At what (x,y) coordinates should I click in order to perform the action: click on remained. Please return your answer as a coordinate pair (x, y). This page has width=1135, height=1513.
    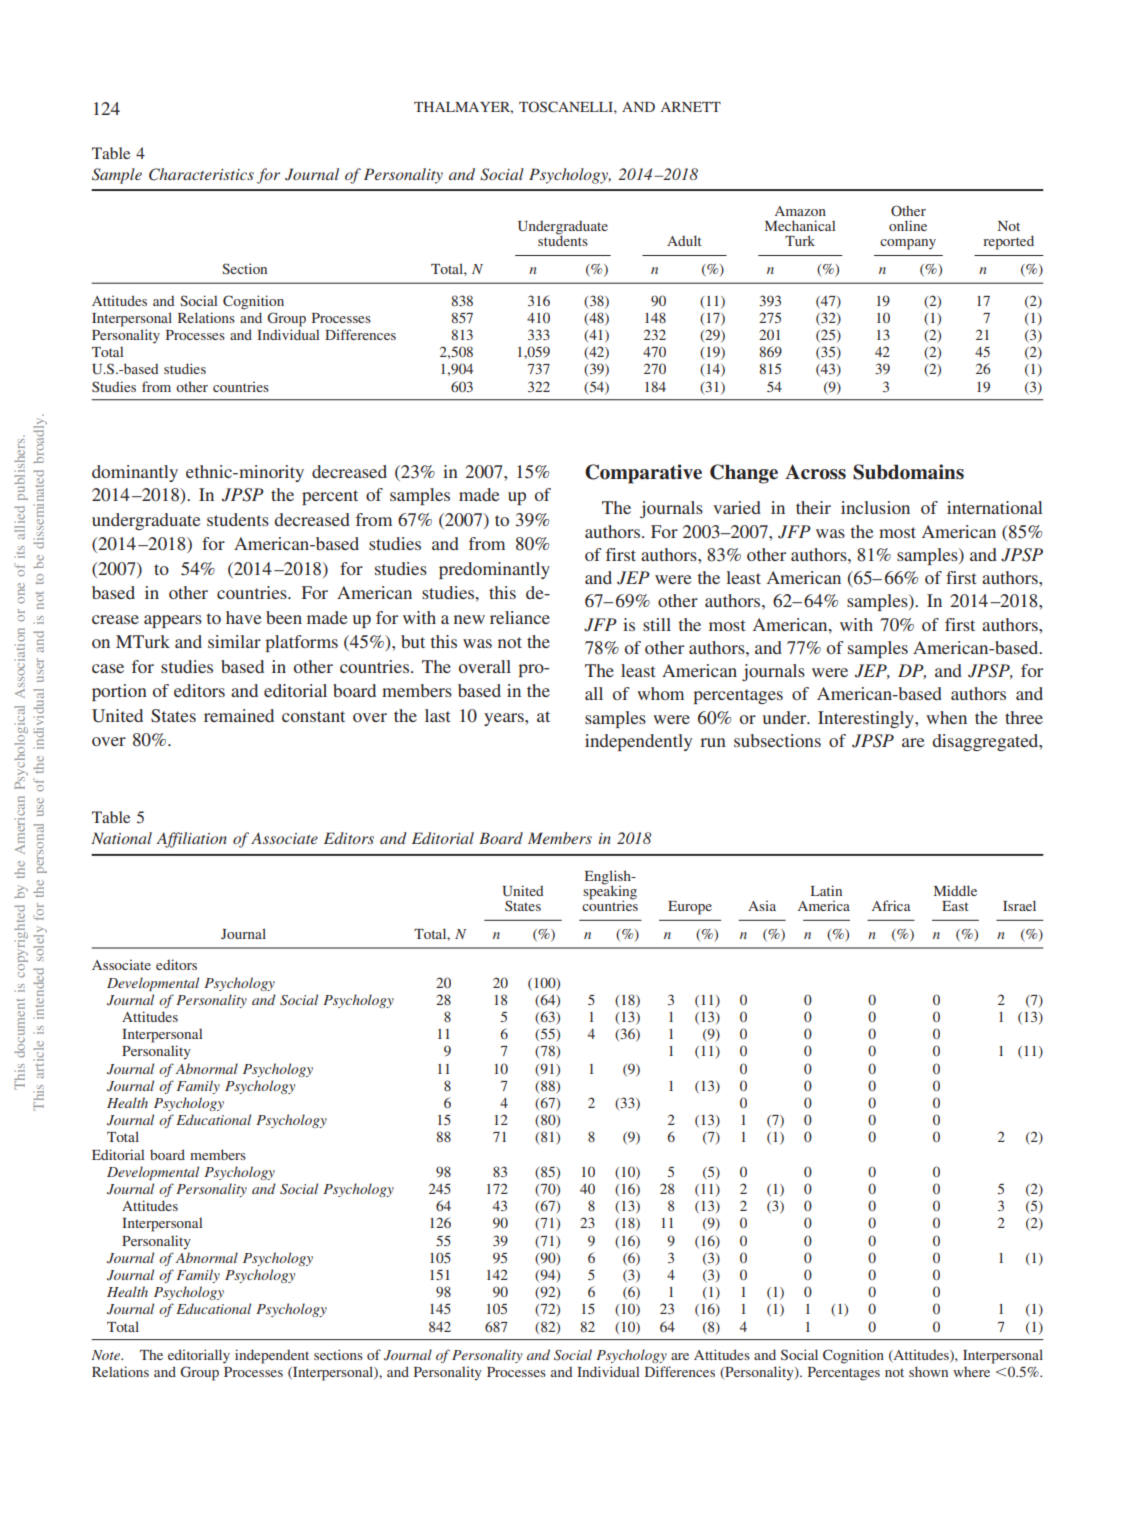
    Looking at the image, I should click on (239, 715).
